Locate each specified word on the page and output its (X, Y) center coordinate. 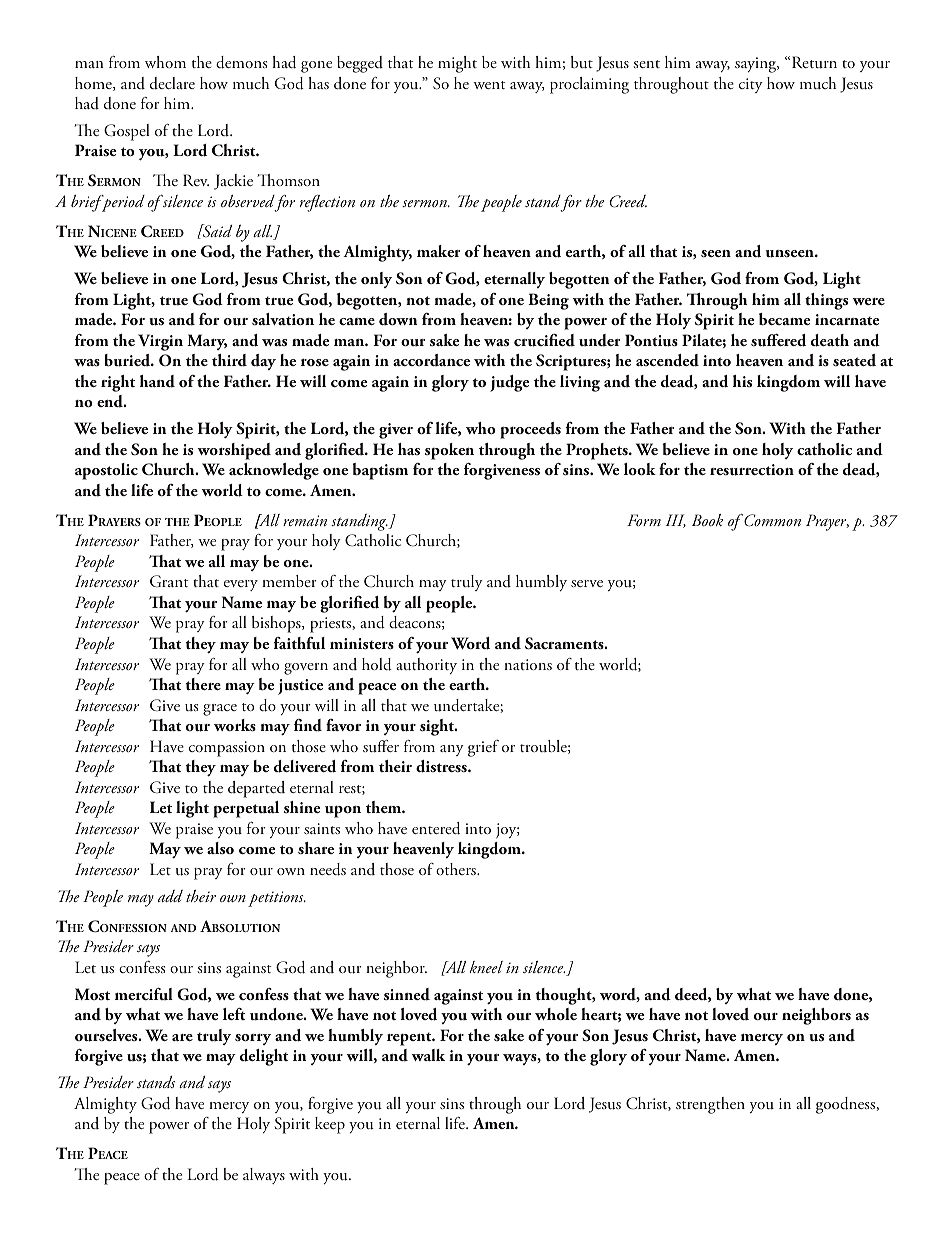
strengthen (710, 1105)
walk (428, 1055)
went (489, 85)
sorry (253, 1039)
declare (172, 83)
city (751, 85)
